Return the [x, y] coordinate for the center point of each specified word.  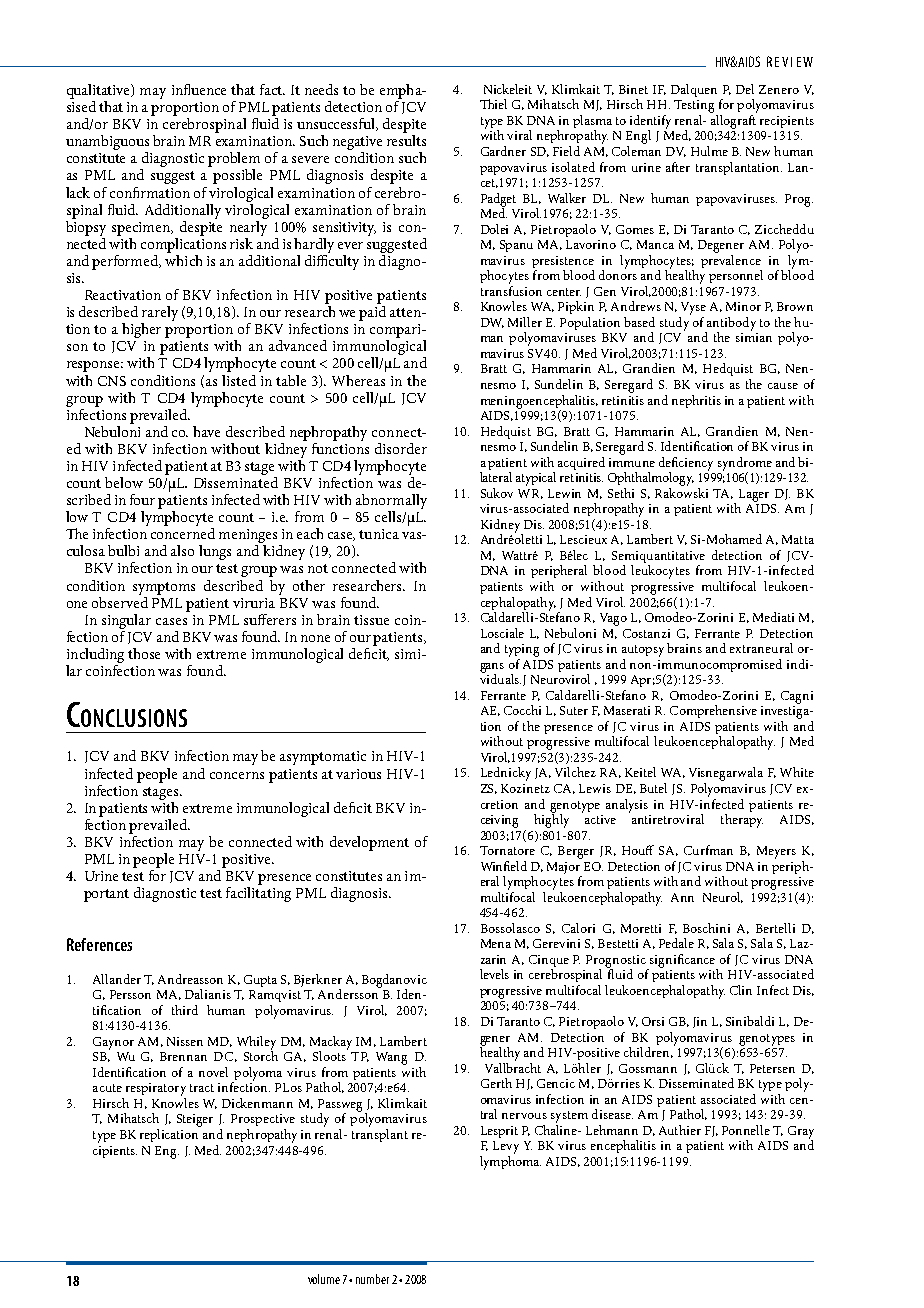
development [369, 843]
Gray [801, 1133]
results [406, 140]
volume [324, 1279]
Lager [754, 495]
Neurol [723, 897]
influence [199, 89]
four [142, 499]
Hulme [709, 151]
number [372, 1279]
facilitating [258, 894]
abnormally [391, 503]
